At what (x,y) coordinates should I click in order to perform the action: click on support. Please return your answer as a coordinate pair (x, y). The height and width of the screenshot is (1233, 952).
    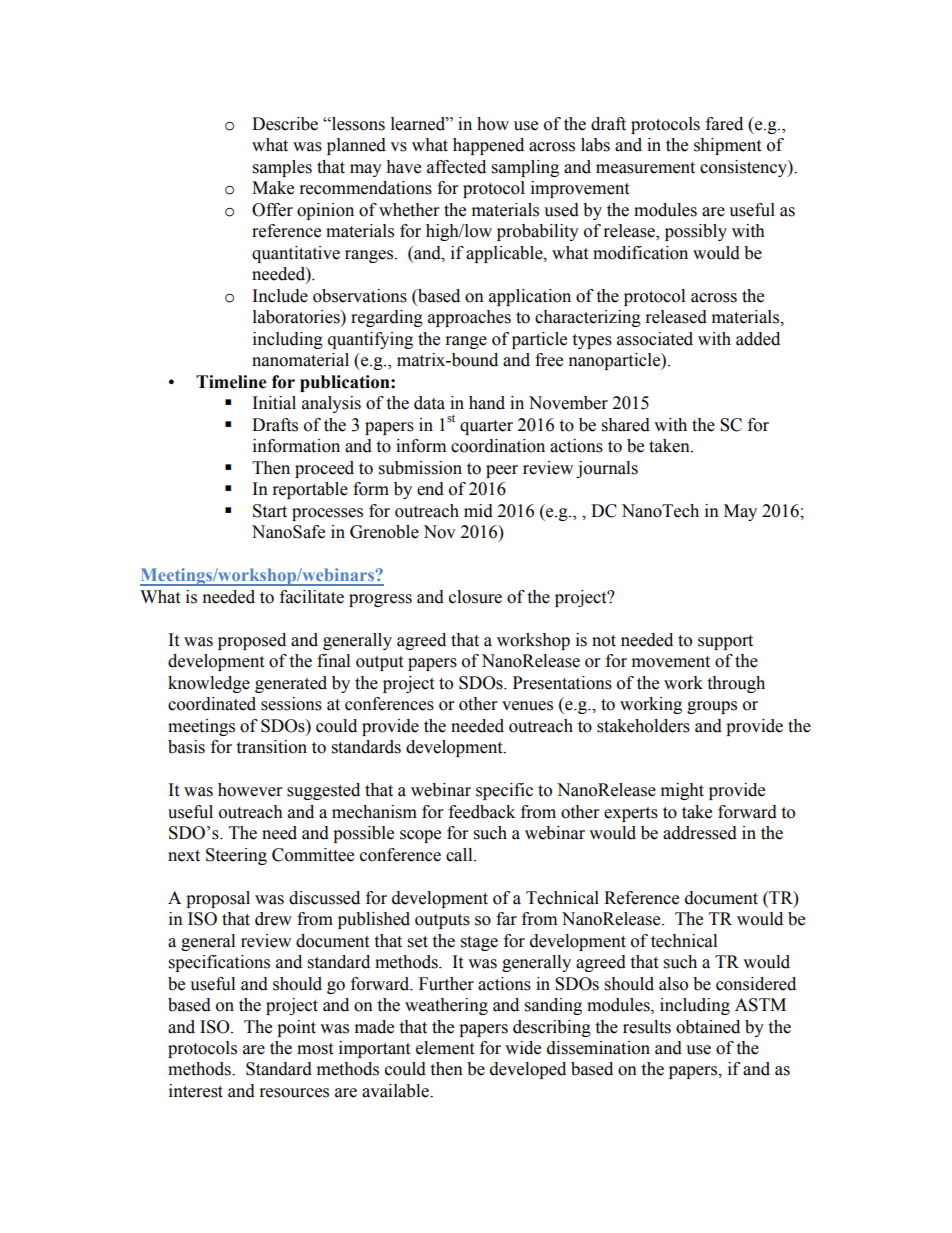
    Looking at the image, I should click on (725, 642).
